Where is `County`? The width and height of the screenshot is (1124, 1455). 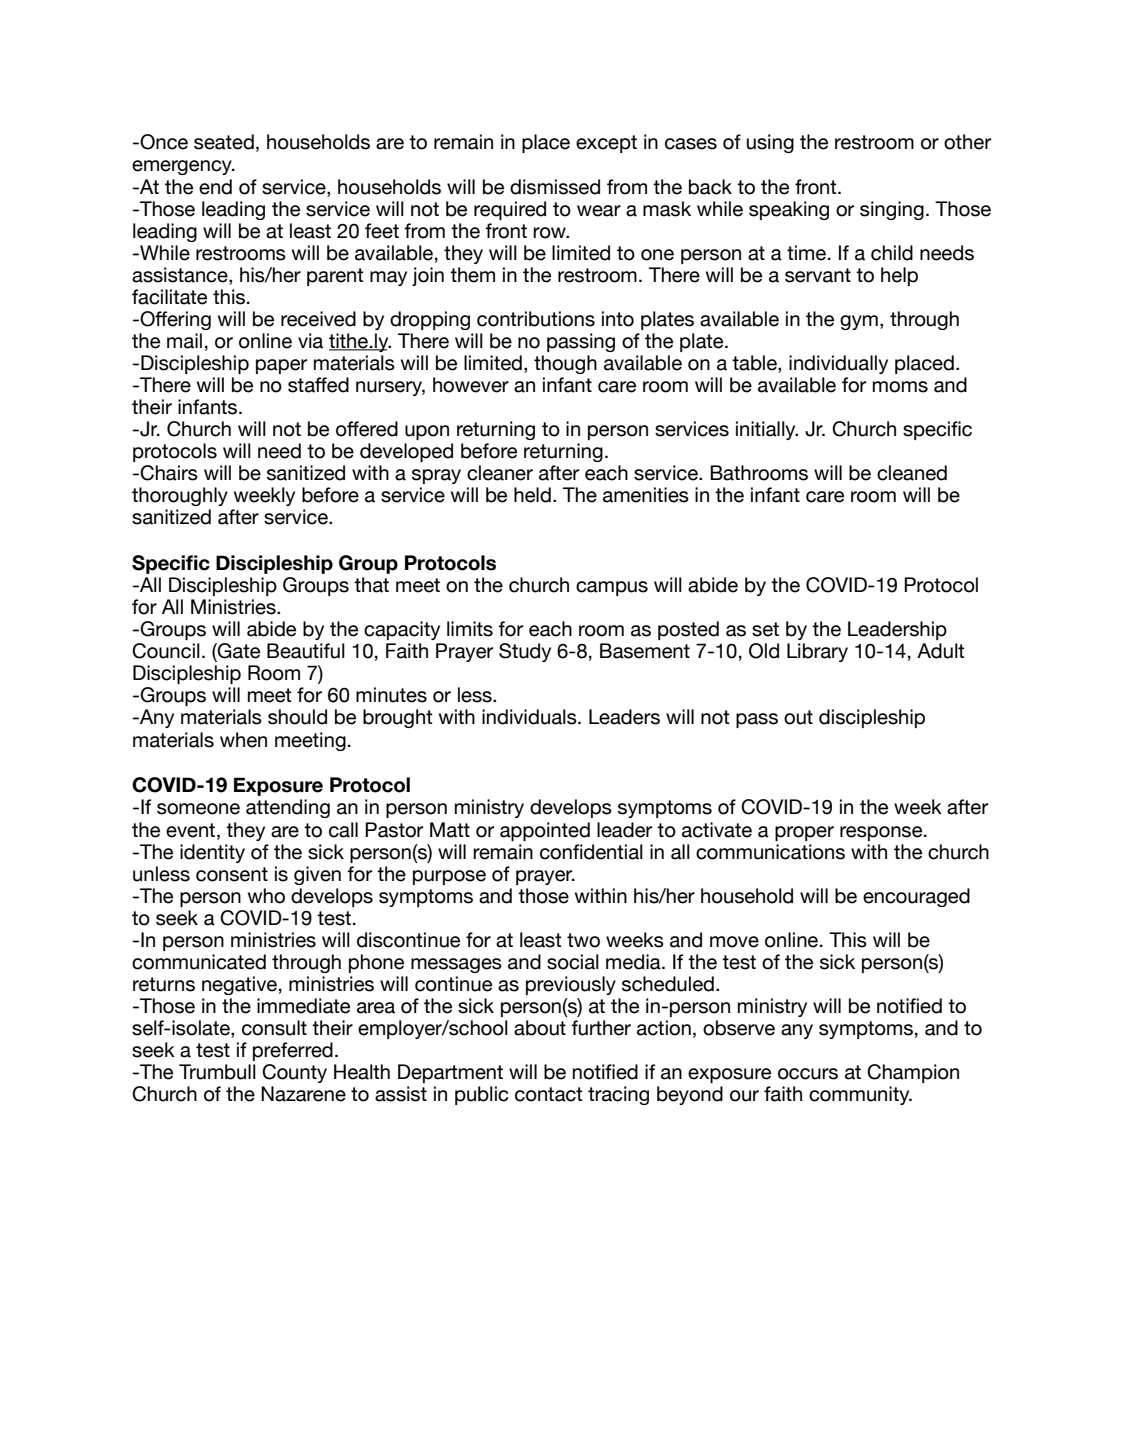
County is located at coordinates (294, 1073).
